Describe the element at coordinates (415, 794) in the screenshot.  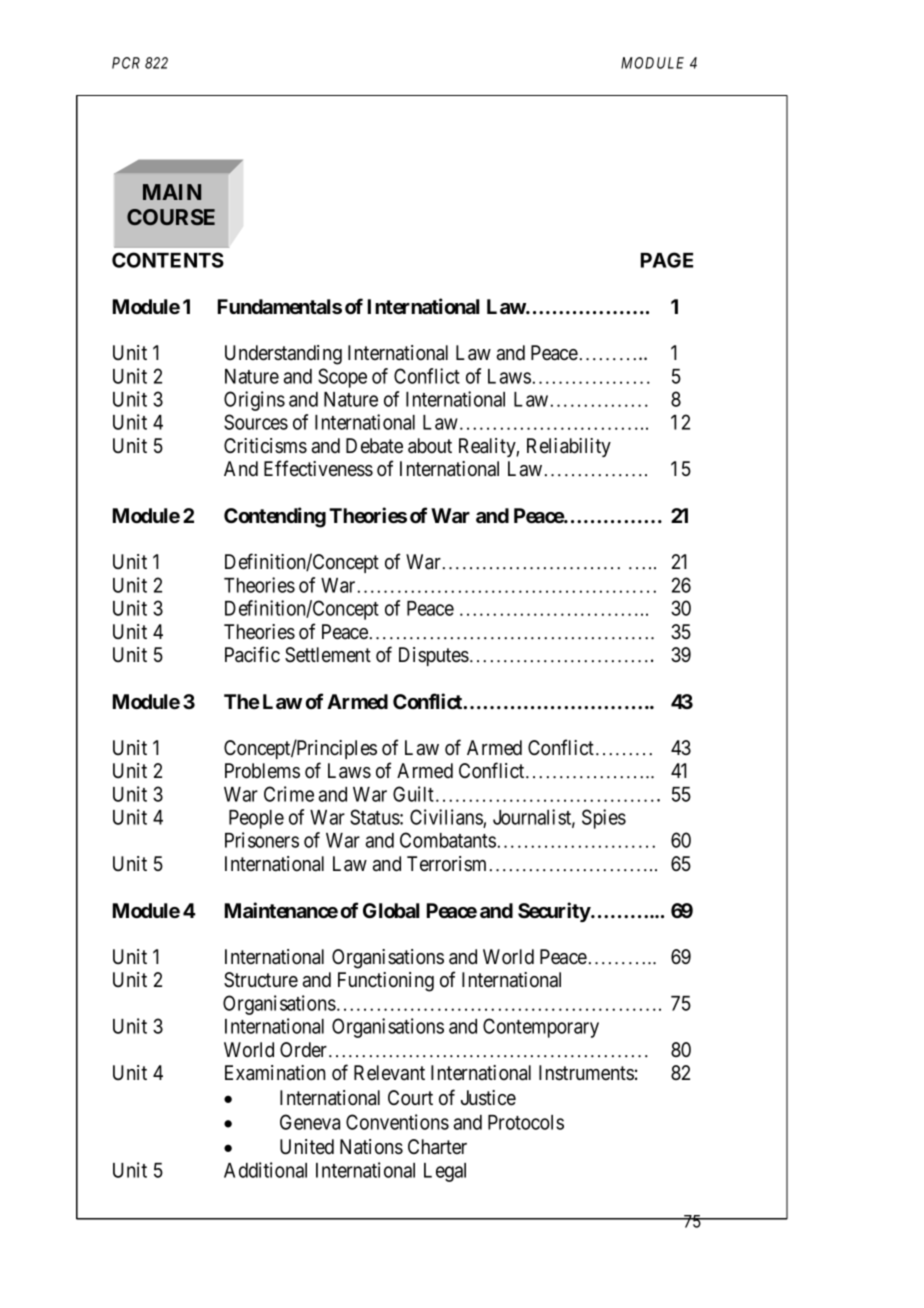
I see `Guilt` at that location.
